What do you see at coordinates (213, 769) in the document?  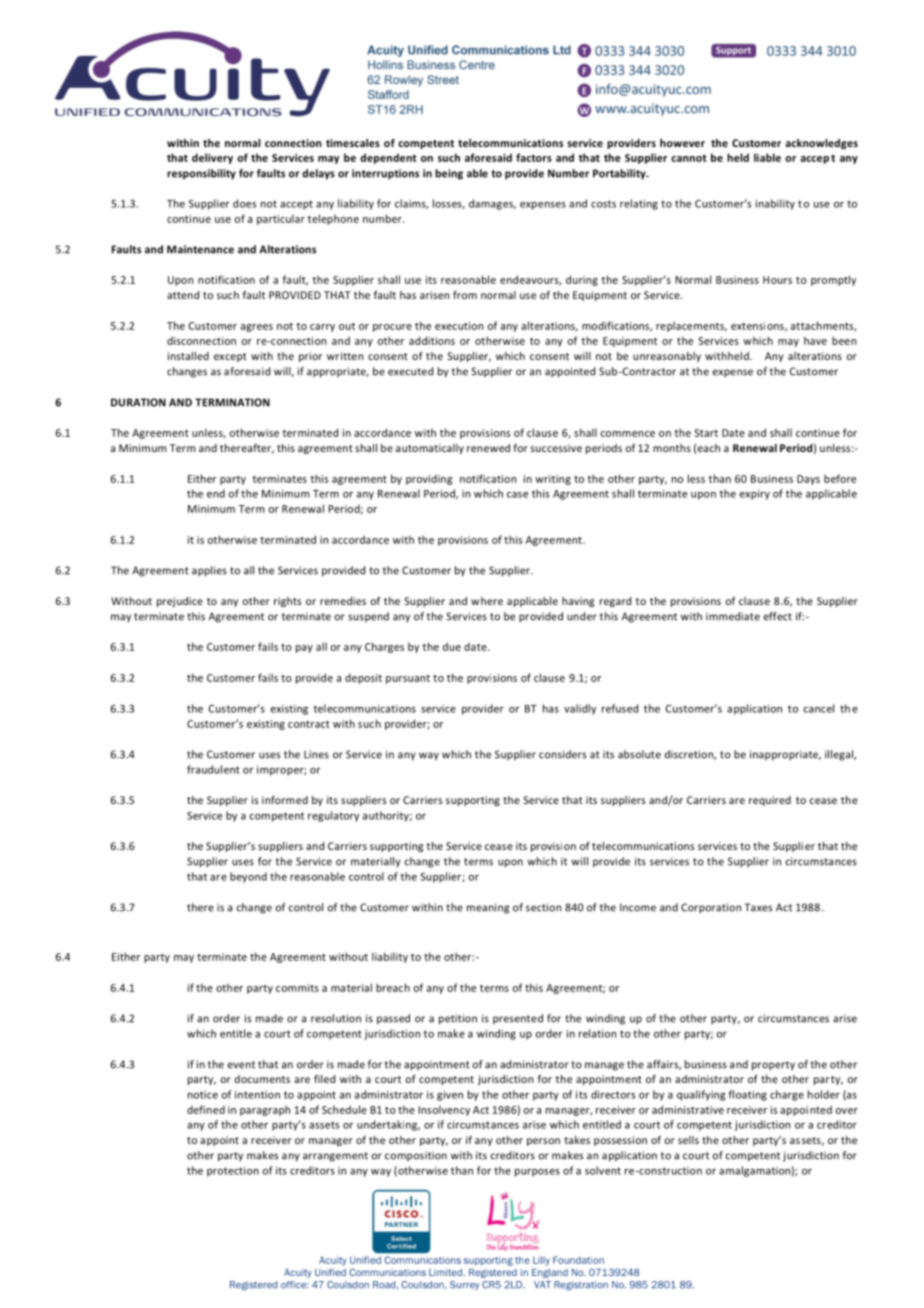 I see `fraudulent` at bounding box center [213, 769].
